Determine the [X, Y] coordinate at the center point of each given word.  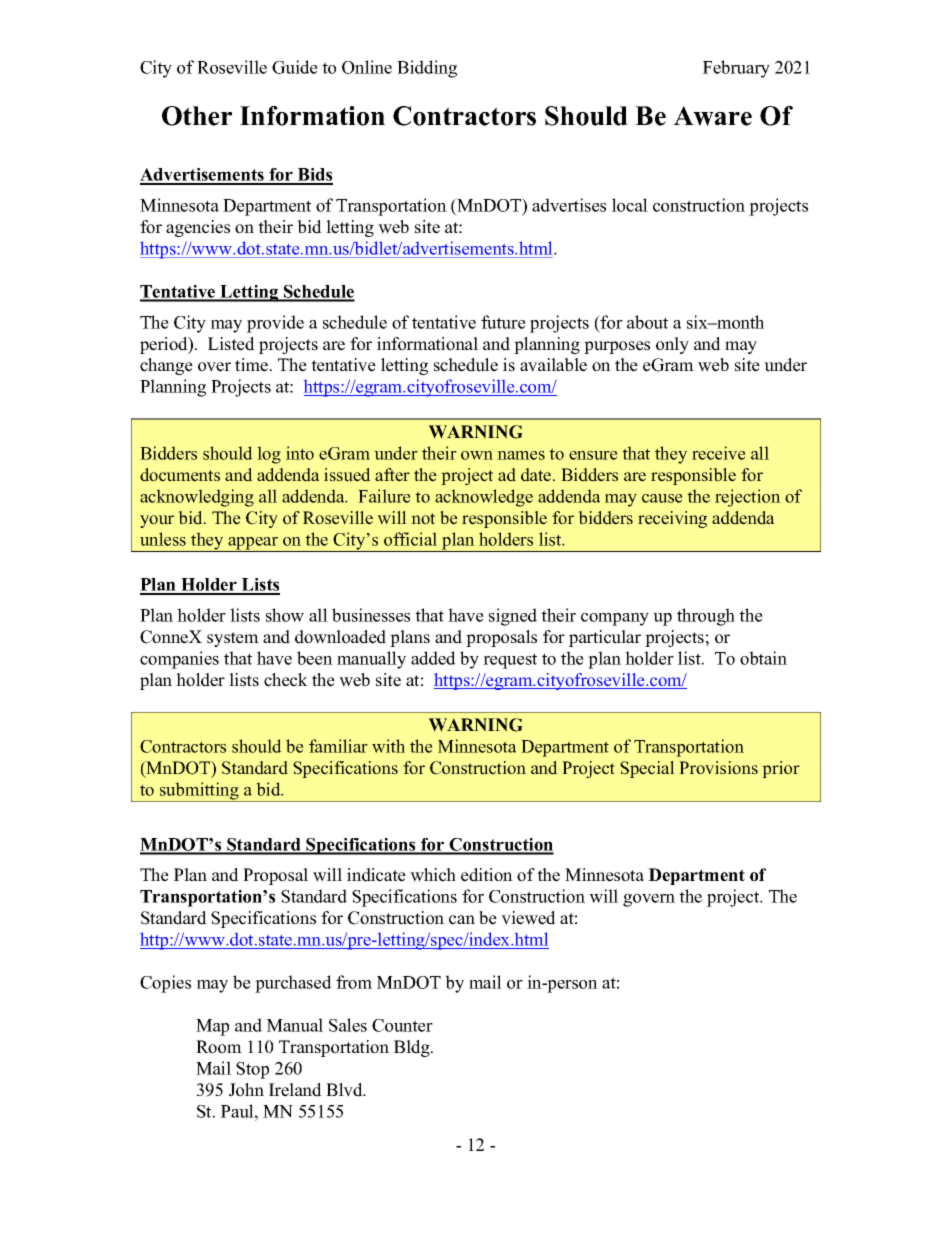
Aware [712, 116]
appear [253, 544]
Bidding [427, 69]
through [706, 617]
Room [219, 1047]
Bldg [413, 1048]
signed [513, 617]
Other [197, 116]
